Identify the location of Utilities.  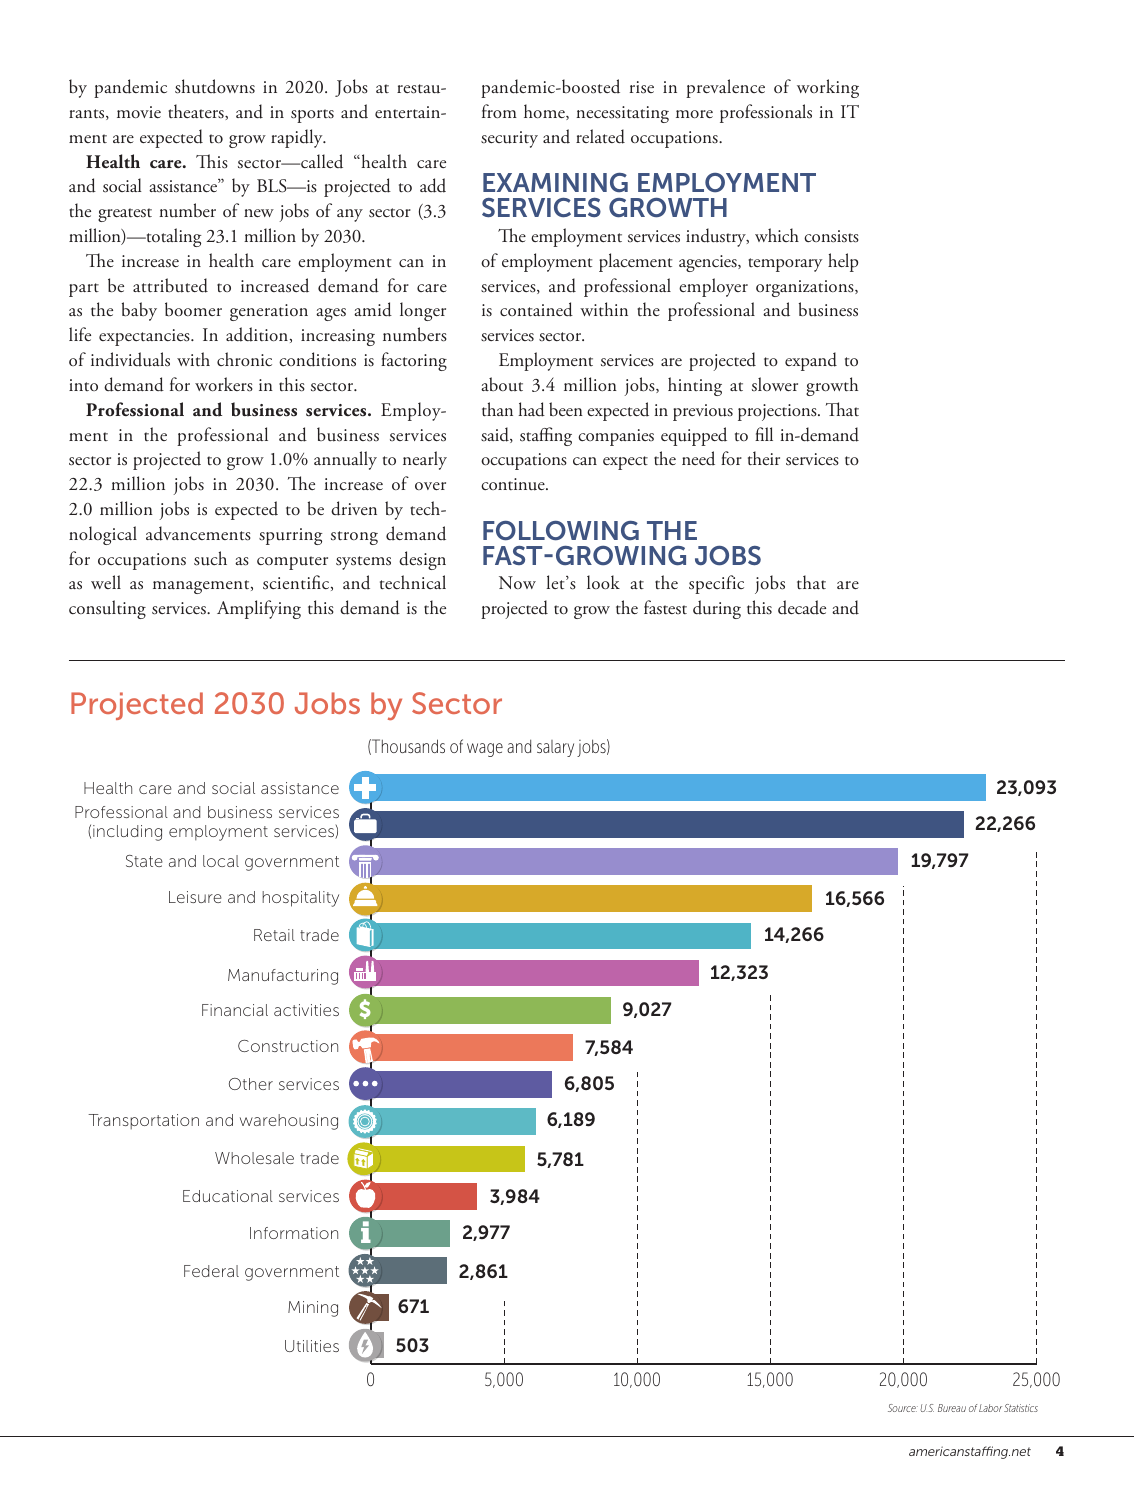
(312, 1346).
